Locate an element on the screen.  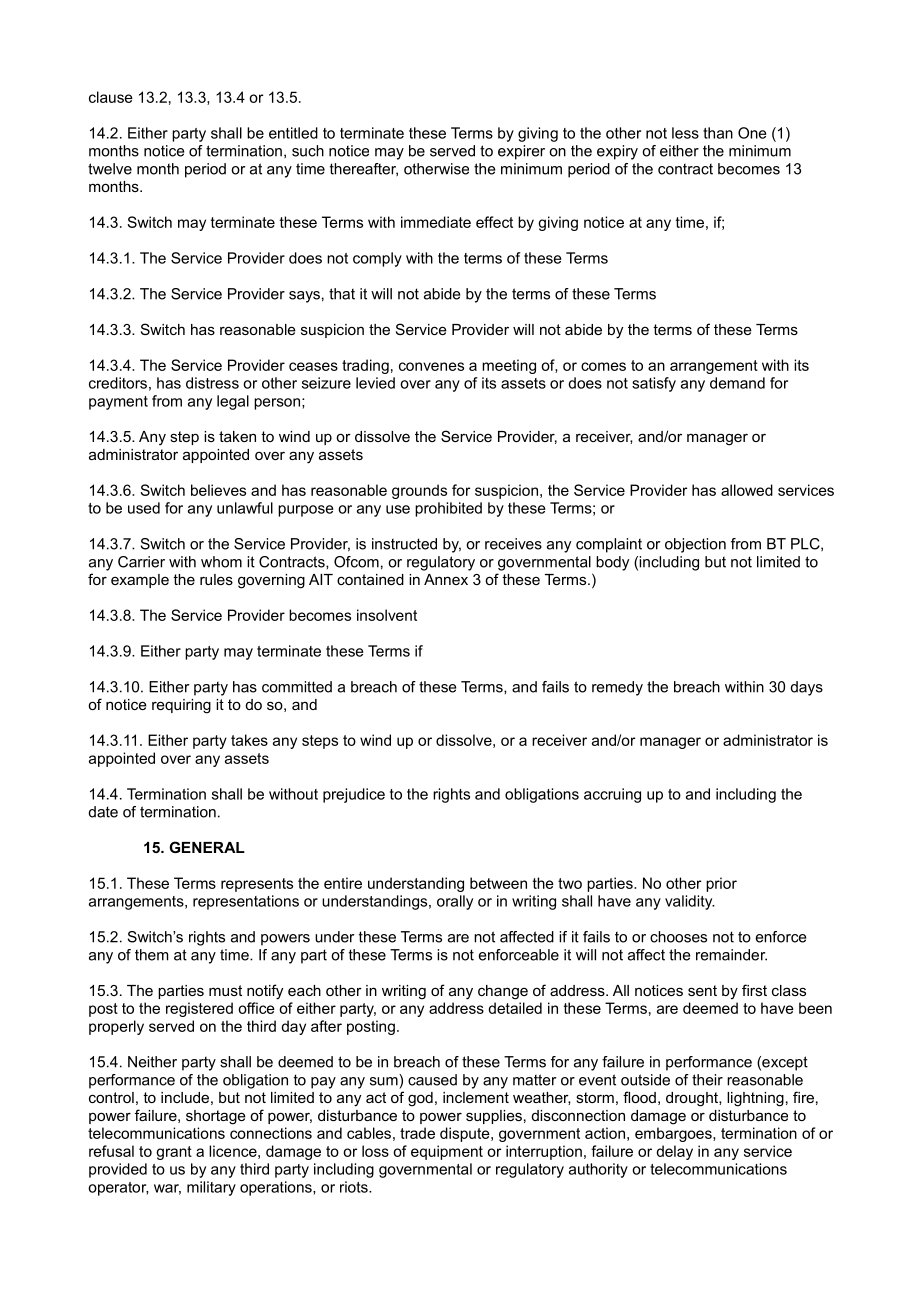
days is located at coordinates (807, 688).
